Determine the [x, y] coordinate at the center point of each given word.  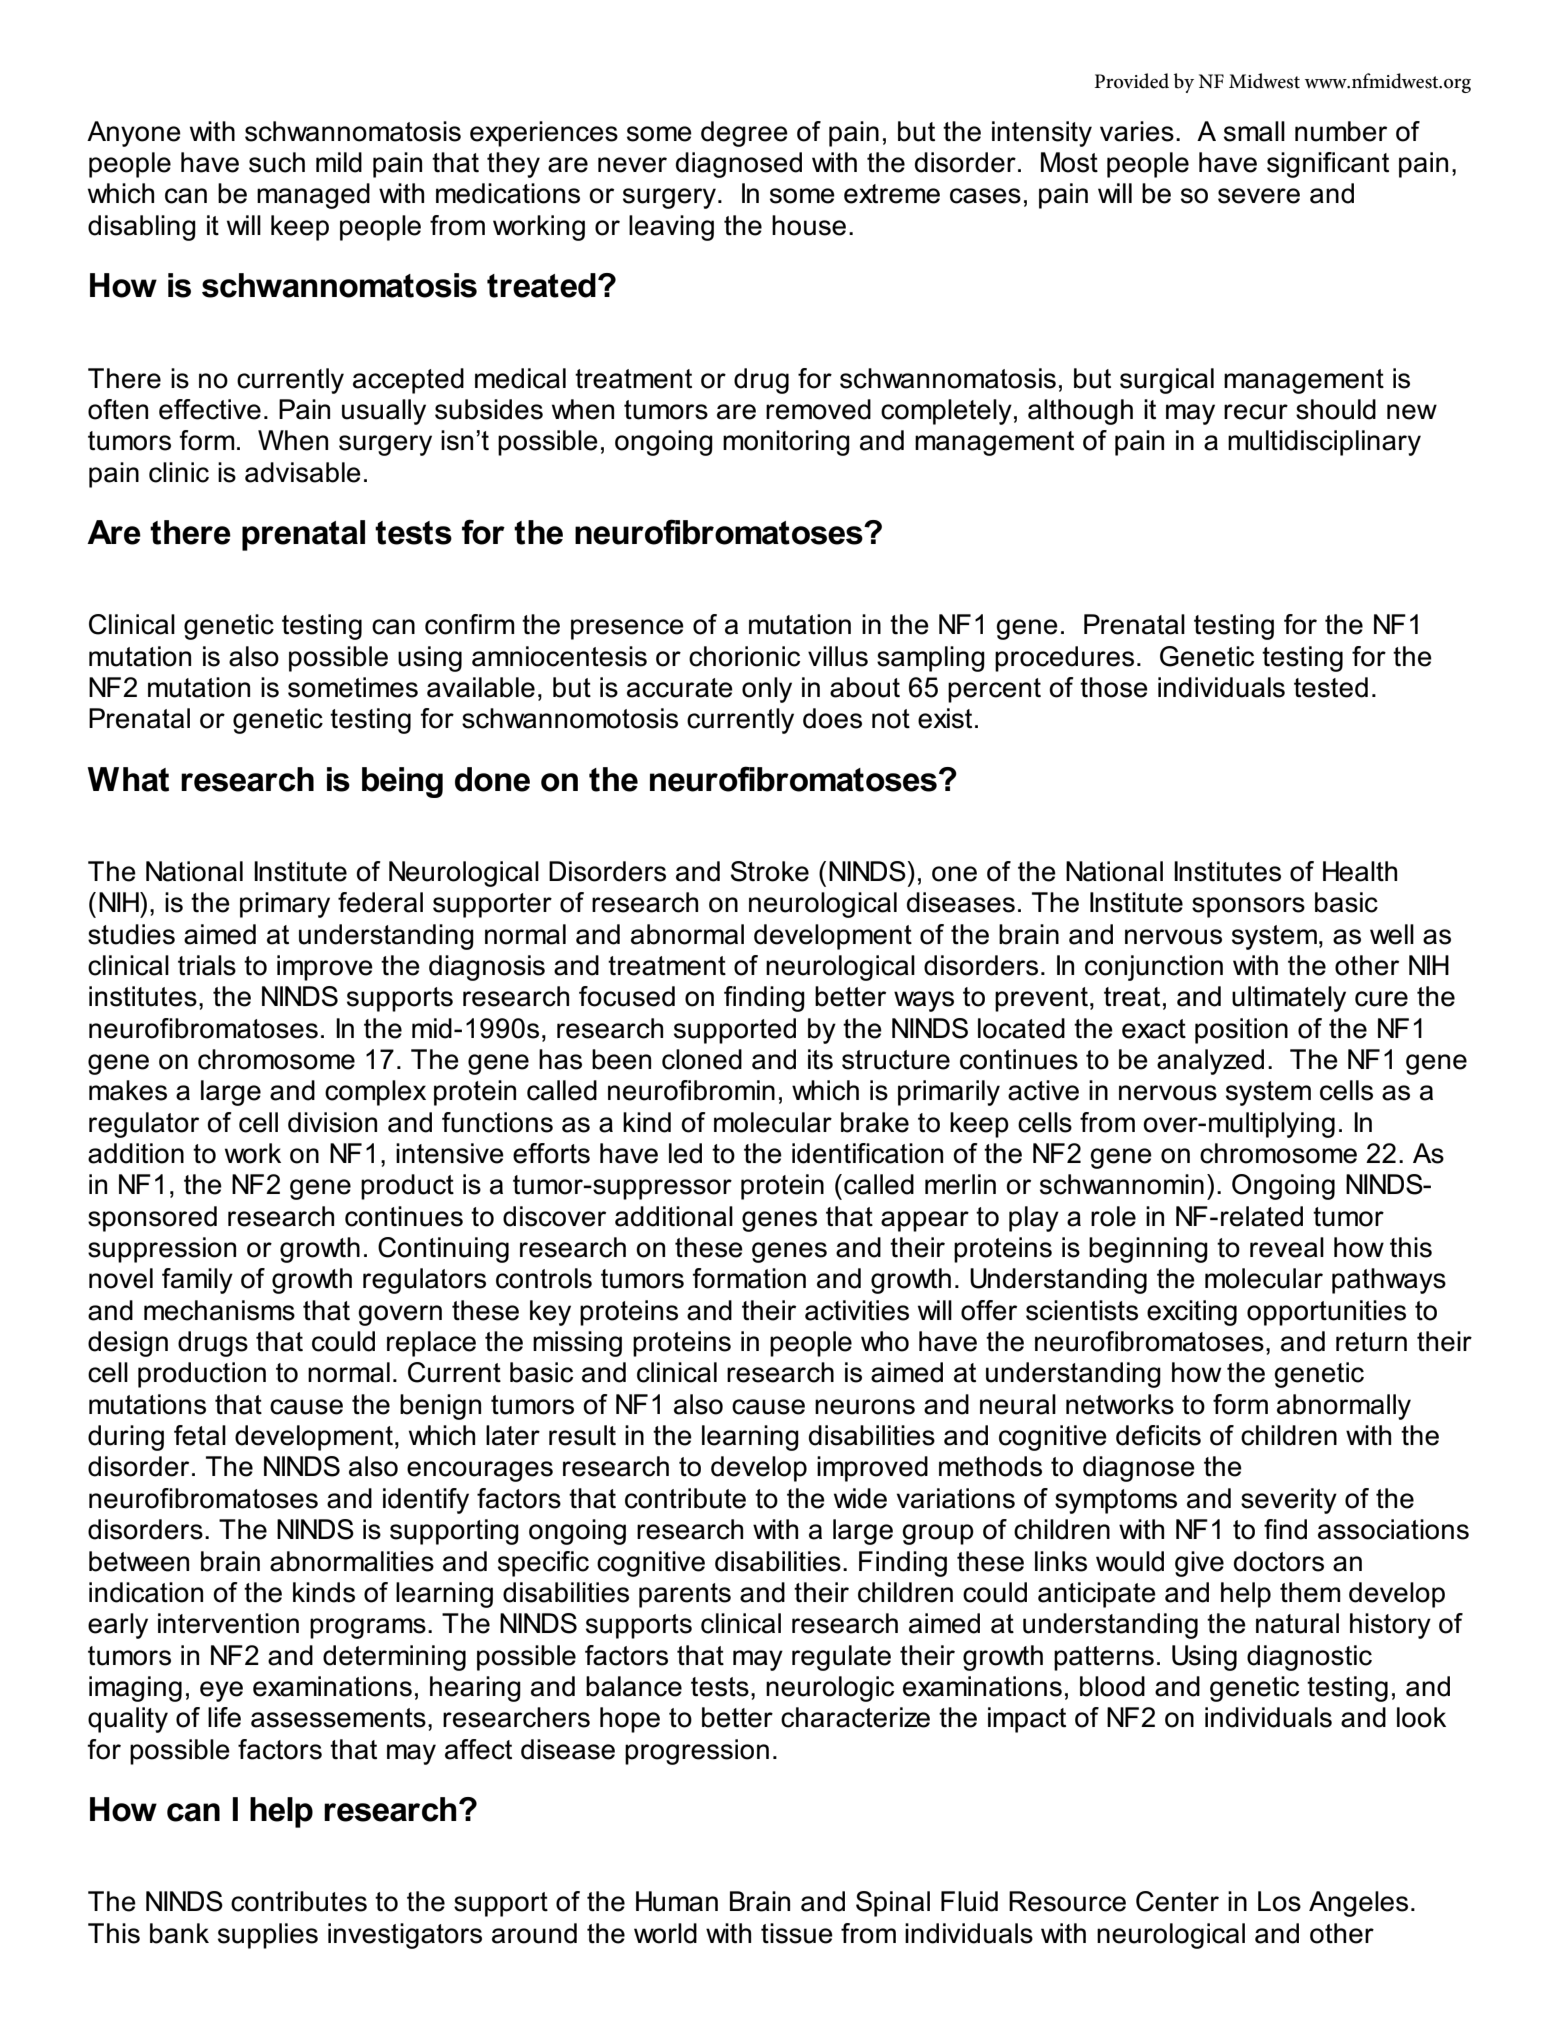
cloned [702, 1059]
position [1241, 1031]
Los [1279, 1901]
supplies [268, 1936]
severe [1259, 196]
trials [207, 965]
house [809, 225]
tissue [797, 1933]
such [277, 162]
